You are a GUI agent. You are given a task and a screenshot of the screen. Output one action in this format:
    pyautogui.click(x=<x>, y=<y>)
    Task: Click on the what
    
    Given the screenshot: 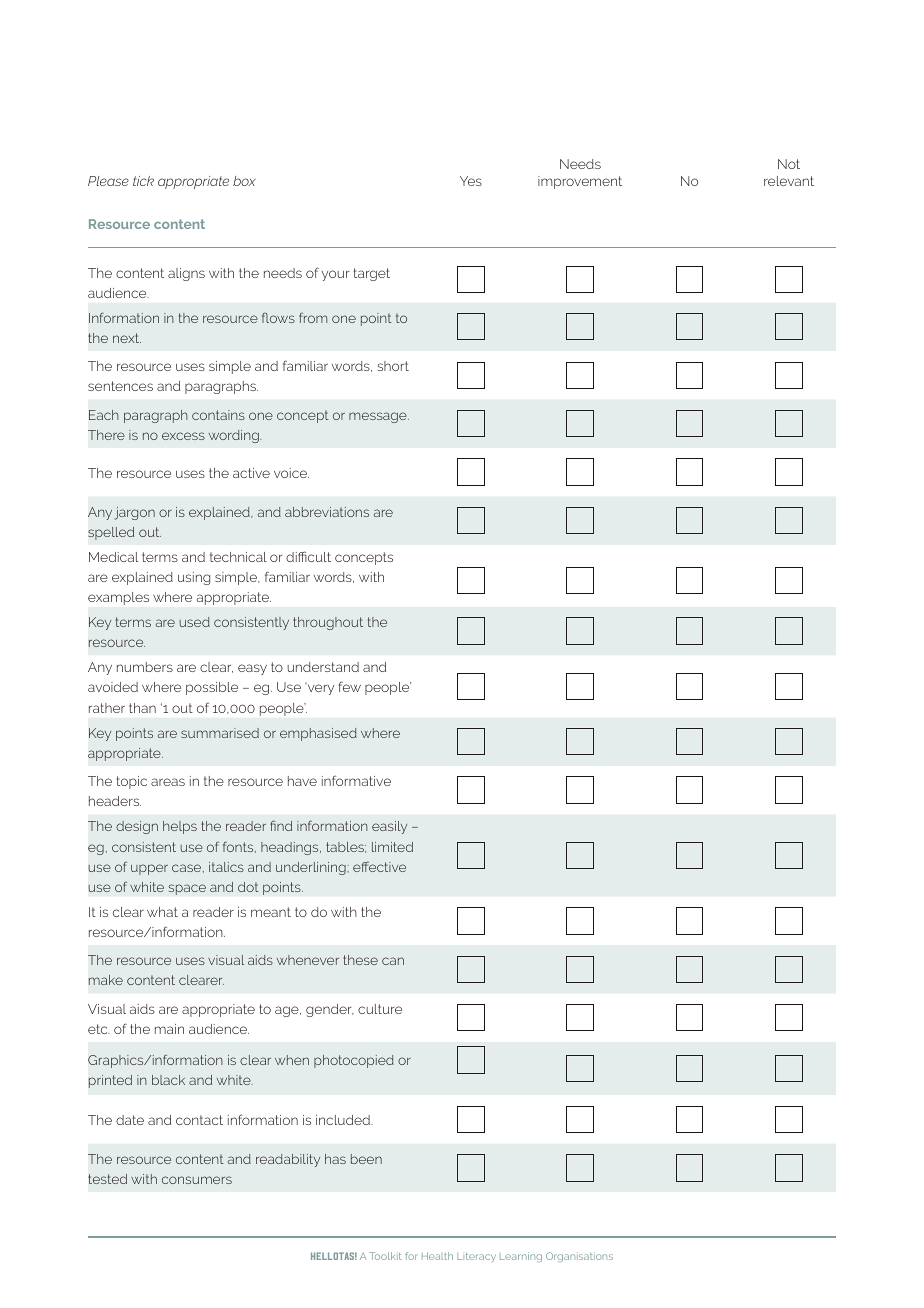 What is the action you would take?
    pyautogui.click(x=162, y=912)
